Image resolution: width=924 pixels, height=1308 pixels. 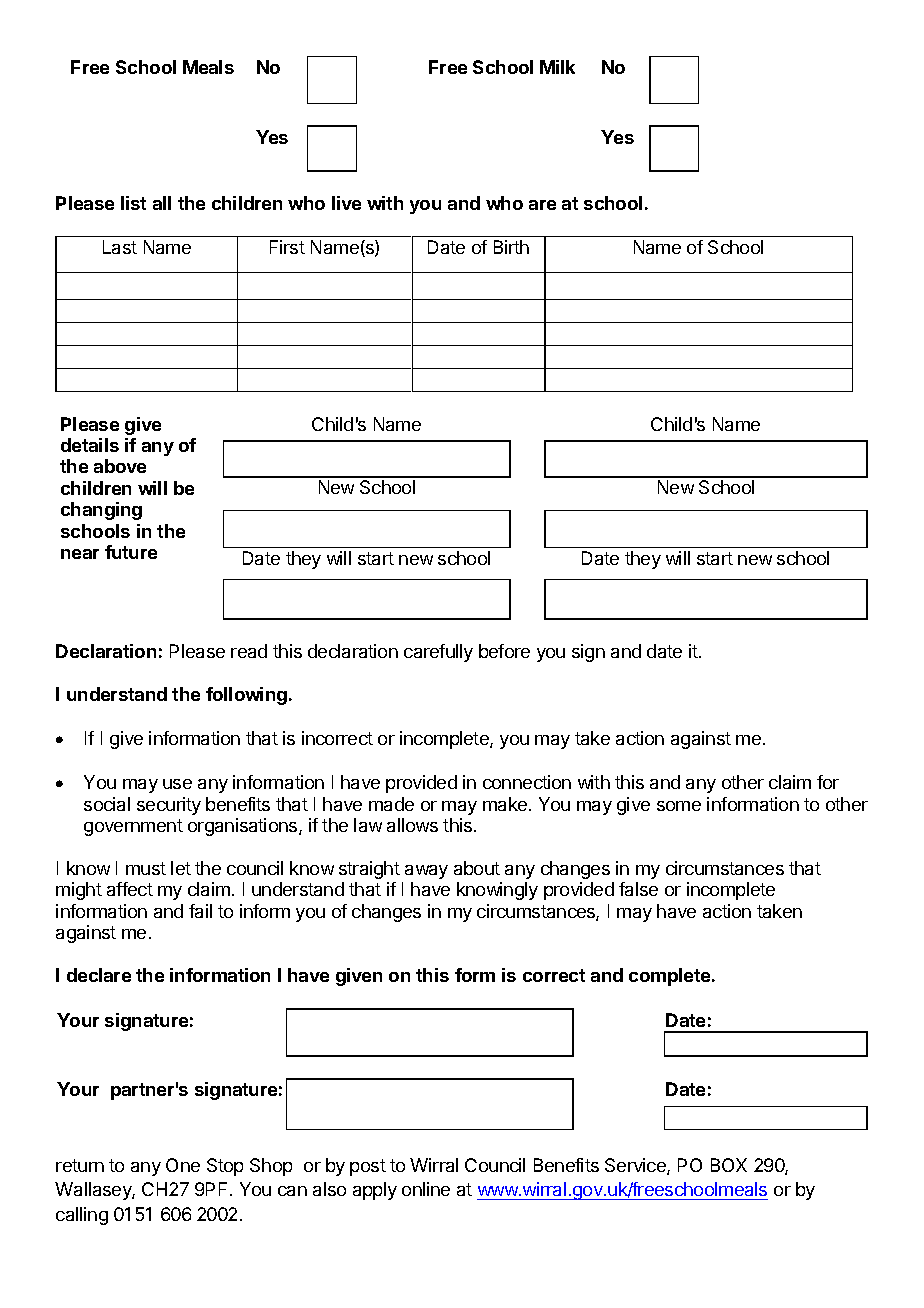 I want to click on read, so click(x=249, y=651).
